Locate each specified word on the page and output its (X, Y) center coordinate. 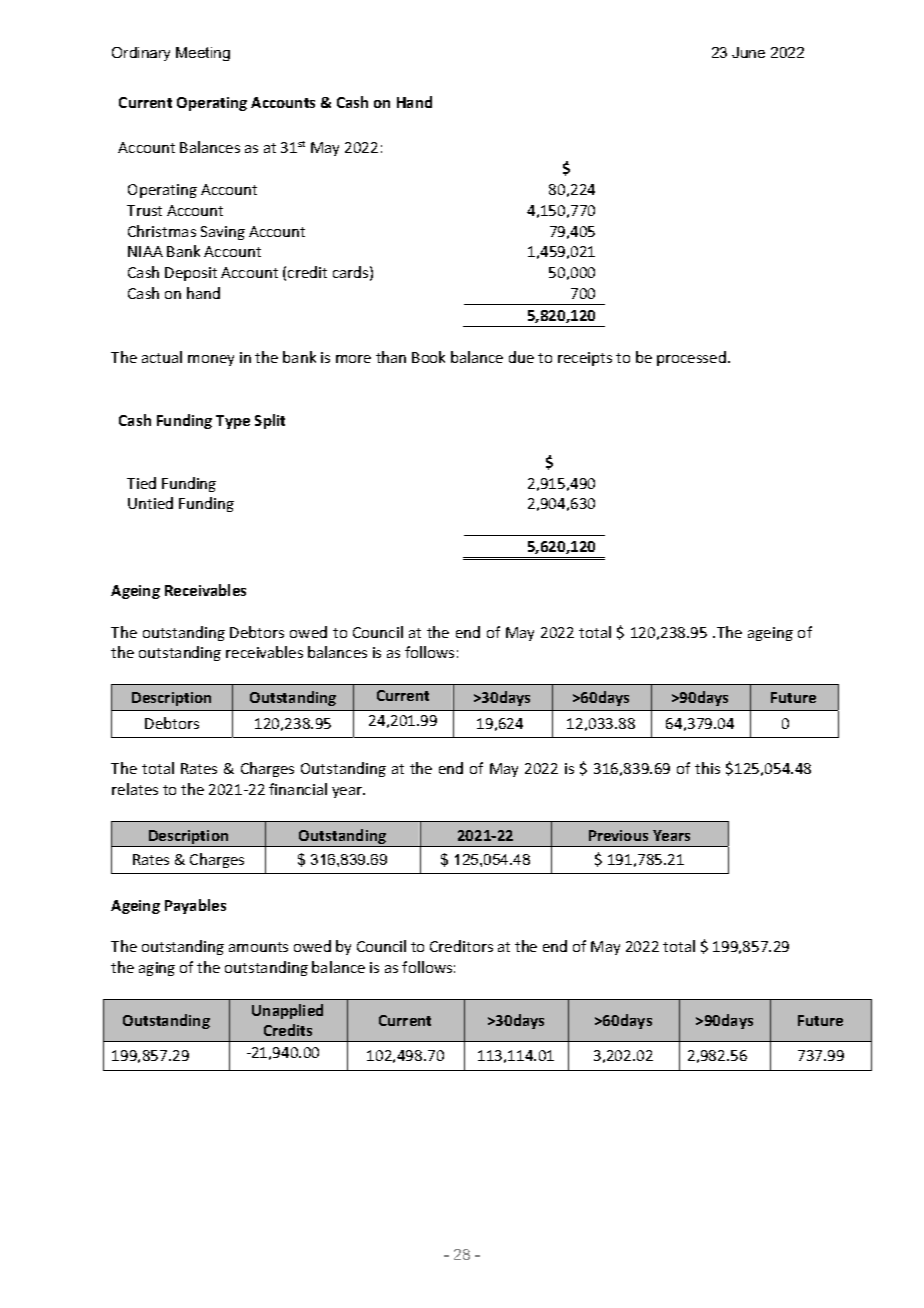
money (211, 360)
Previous (618, 835)
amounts (258, 947)
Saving (223, 233)
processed (691, 358)
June (748, 52)
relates (135, 789)
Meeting (203, 54)
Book (428, 357)
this (707, 768)
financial (298, 789)
